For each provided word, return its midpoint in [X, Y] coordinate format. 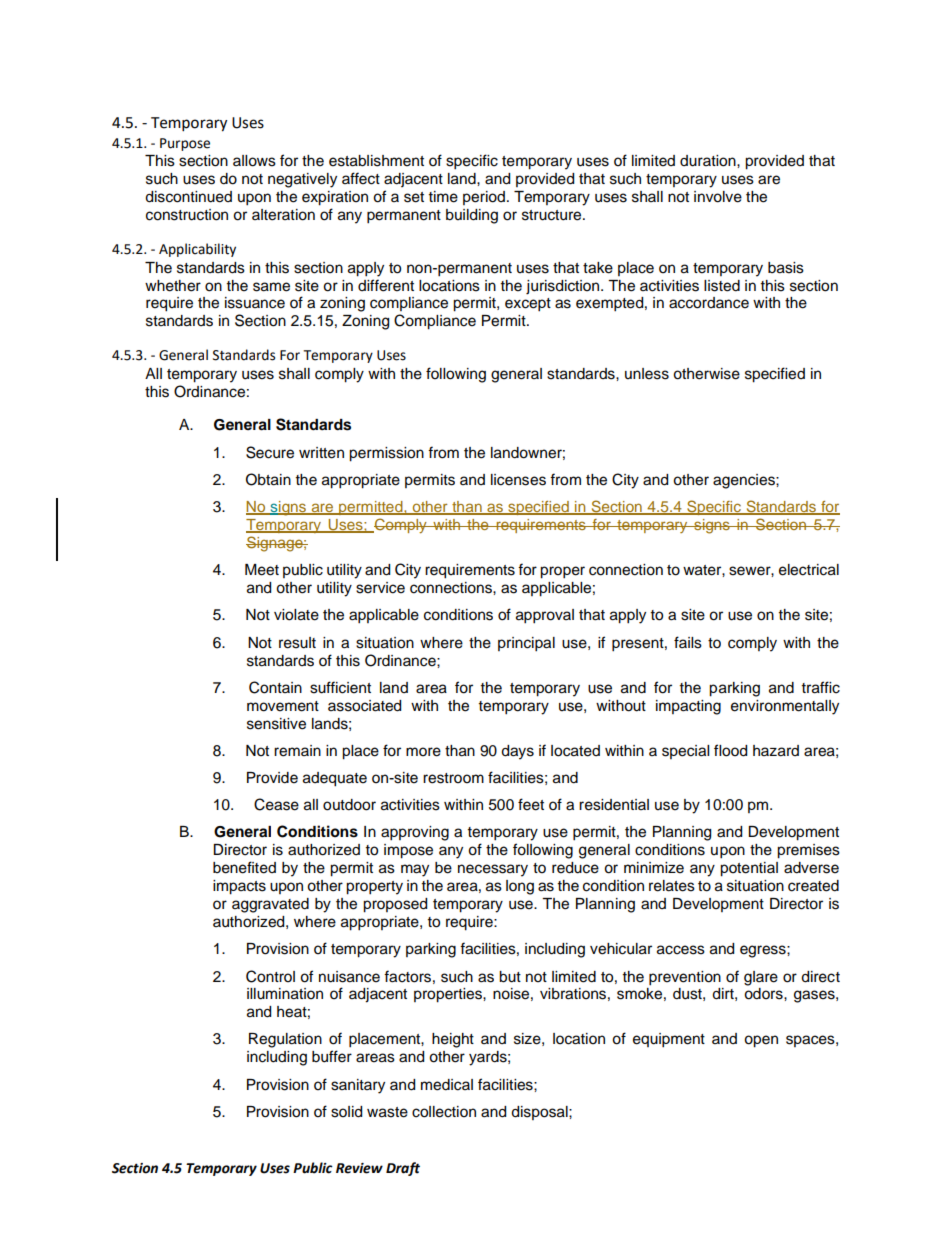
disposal [540, 1113]
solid [346, 1112]
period [484, 198]
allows [254, 161]
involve [718, 197]
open [761, 1041]
